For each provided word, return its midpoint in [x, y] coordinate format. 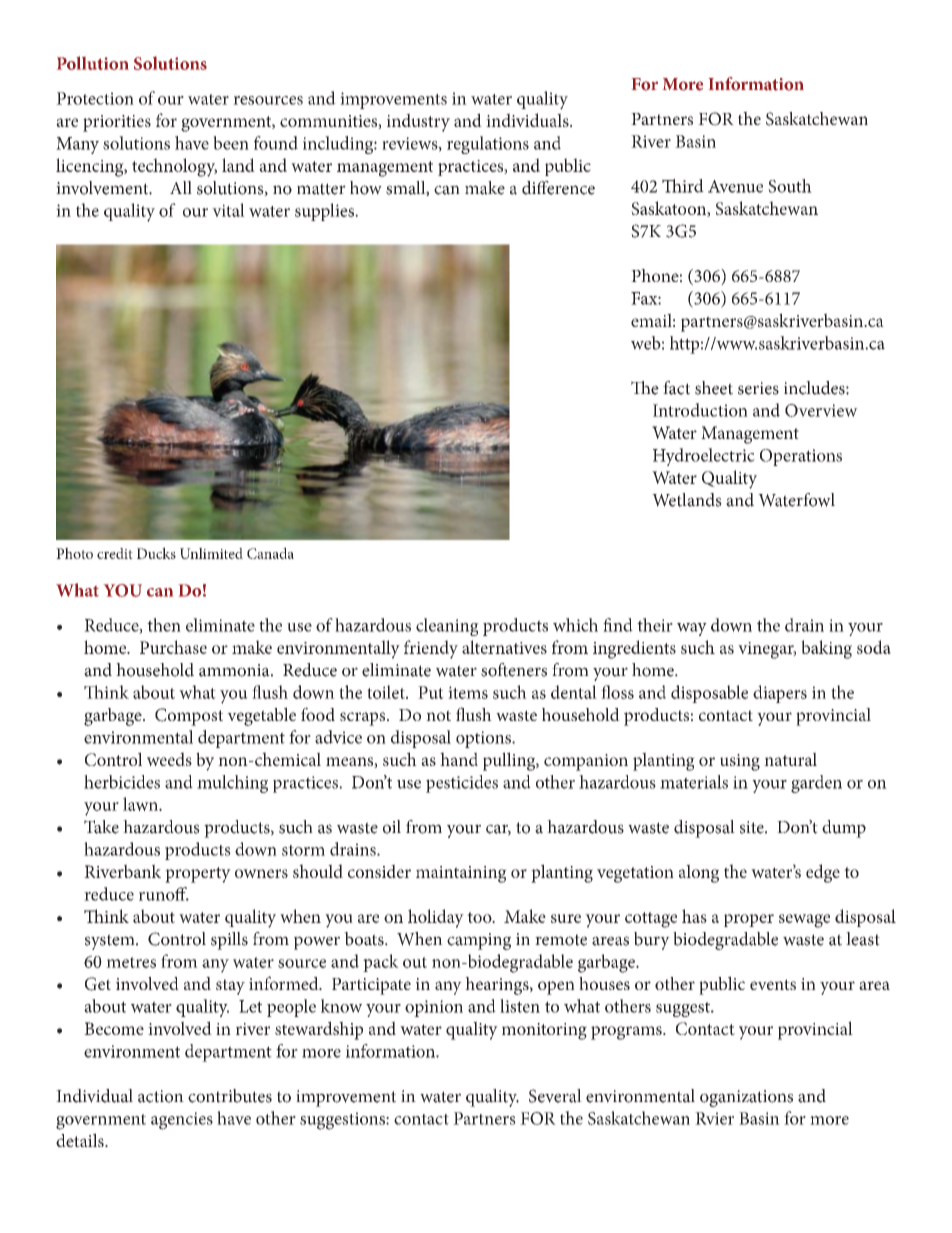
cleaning [447, 627]
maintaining [461, 874]
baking [826, 649]
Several [555, 1096]
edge [823, 873]
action [161, 1096]
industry [418, 122]
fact [676, 388]
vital [228, 210]
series [758, 388]
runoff [164, 894]
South [790, 186]
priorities [117, 123]
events [773, 984]
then [164, 625]
